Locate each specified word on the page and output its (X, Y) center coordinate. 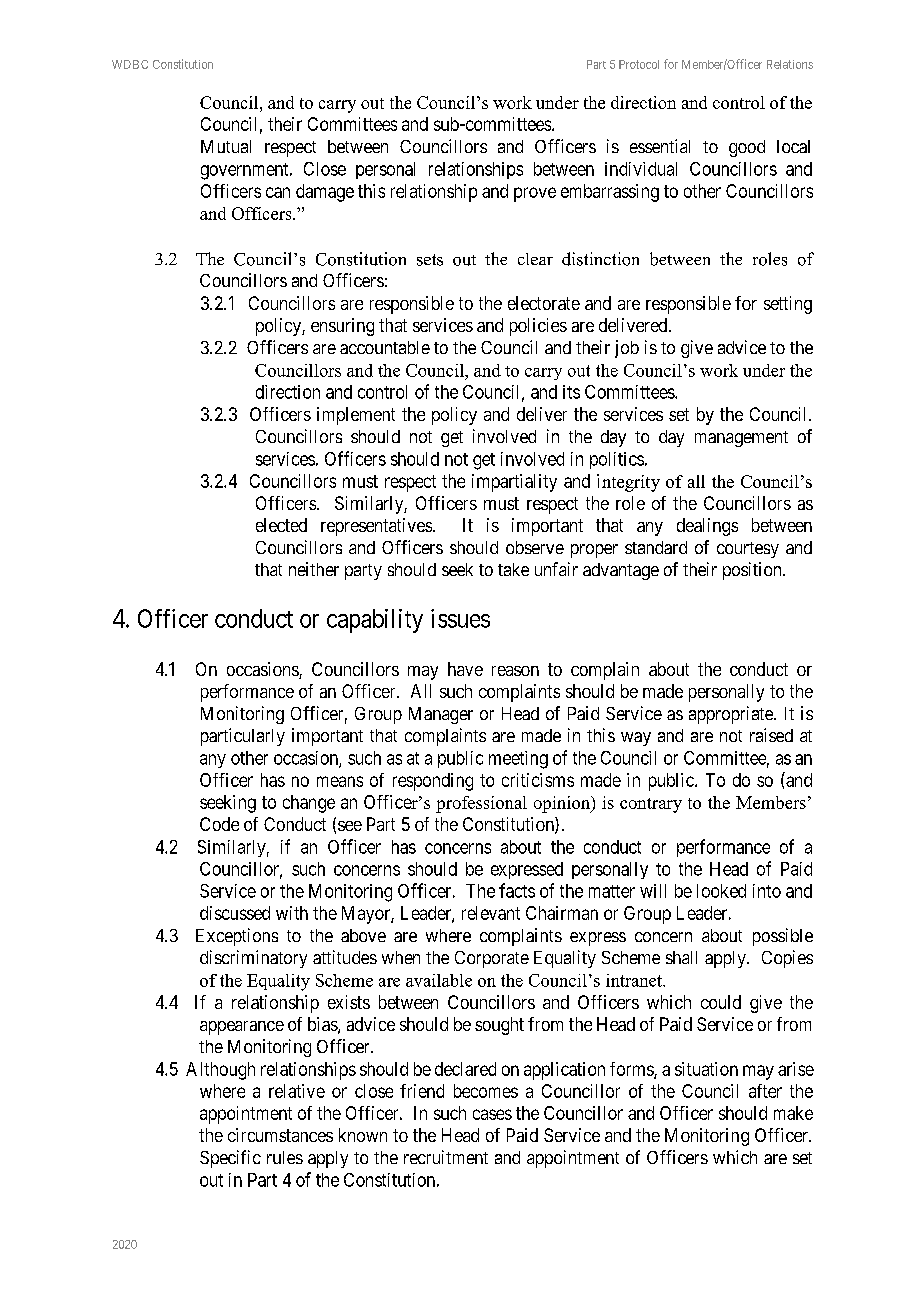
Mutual (226, 146)
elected (281, 525)
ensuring (342, 327)
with (292, 913)
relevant (491, 913)
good (747, 148)
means (340, 781)
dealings (707, 527)
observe (535, 547)
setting (788, 305)
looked (721, 891)
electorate (544, 303)
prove (535, 194)
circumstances (280, 1135)
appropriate (732, 715)
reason (515, 671)
